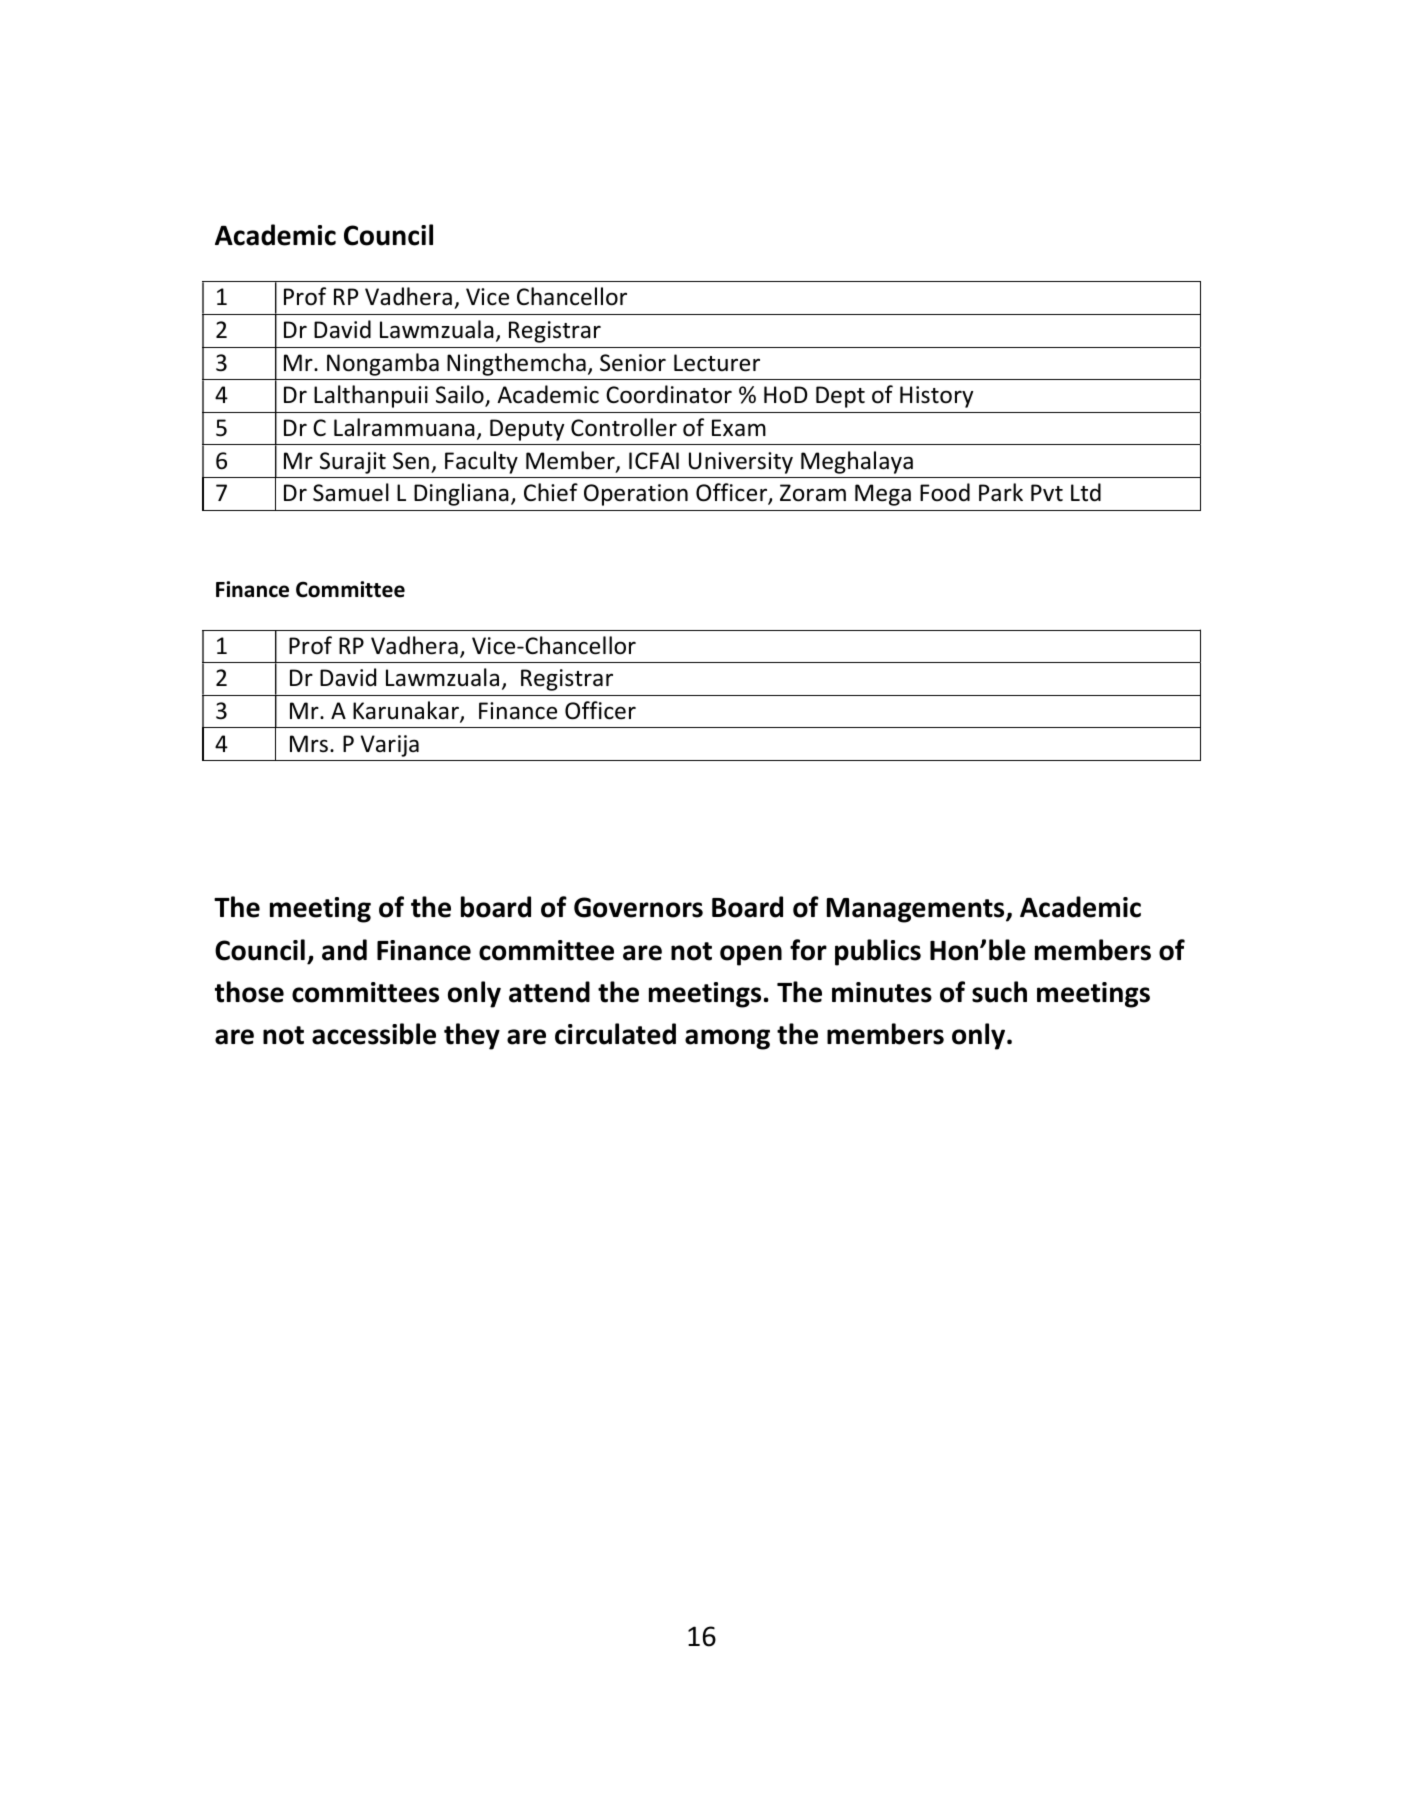 This page has height=1818, width=1405. What do you see at coordinates (936, 397) in the page?
I see `History` at bounding box center [936, 397].
